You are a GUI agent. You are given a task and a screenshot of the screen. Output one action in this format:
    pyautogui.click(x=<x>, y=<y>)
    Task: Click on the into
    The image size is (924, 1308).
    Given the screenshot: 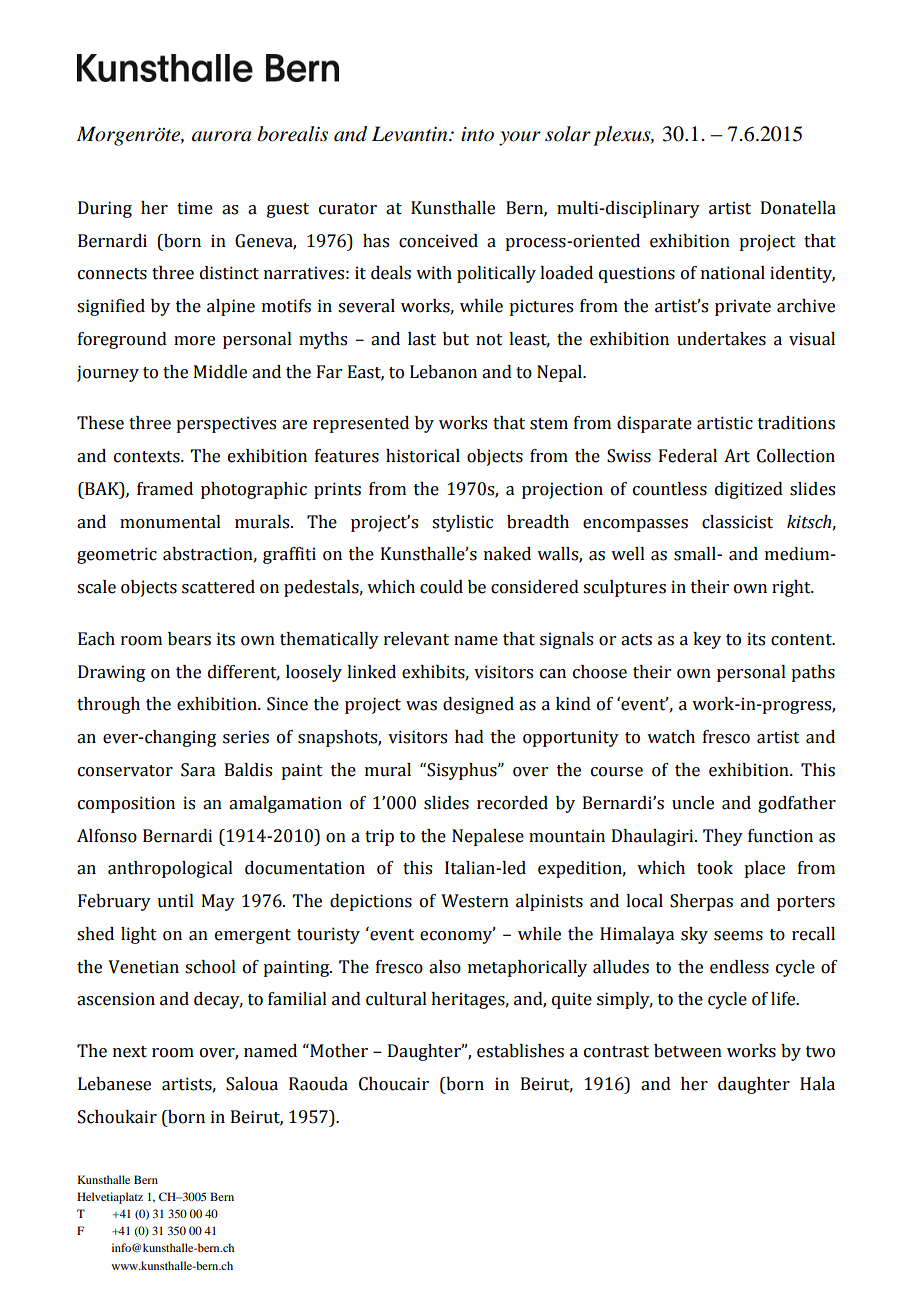 What is the action you would take?
    pyautogui.click(x=477, y=134)
